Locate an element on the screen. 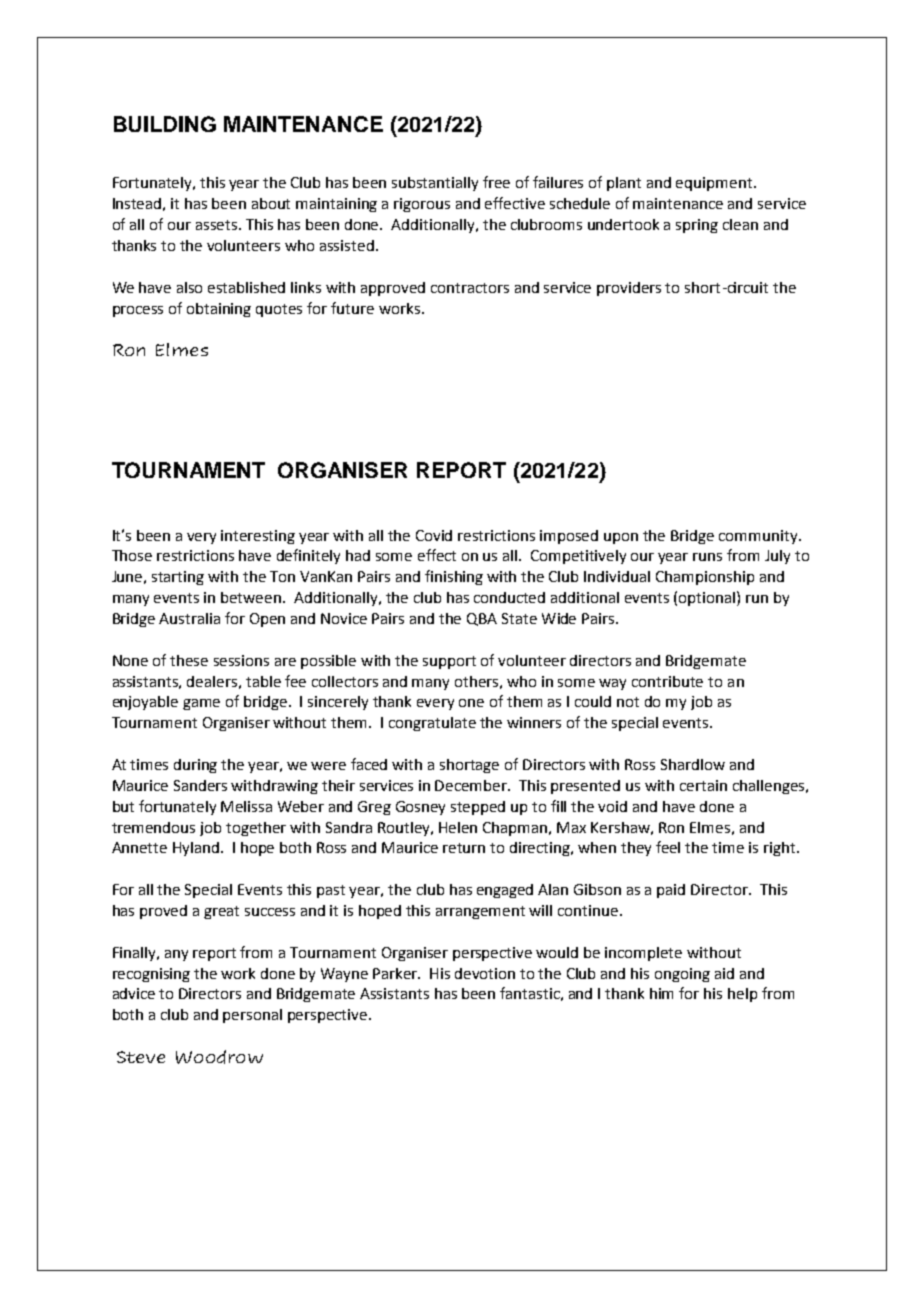 This screenshot has height=1308, width=924. equipment is located at coordinates (715, 184).
